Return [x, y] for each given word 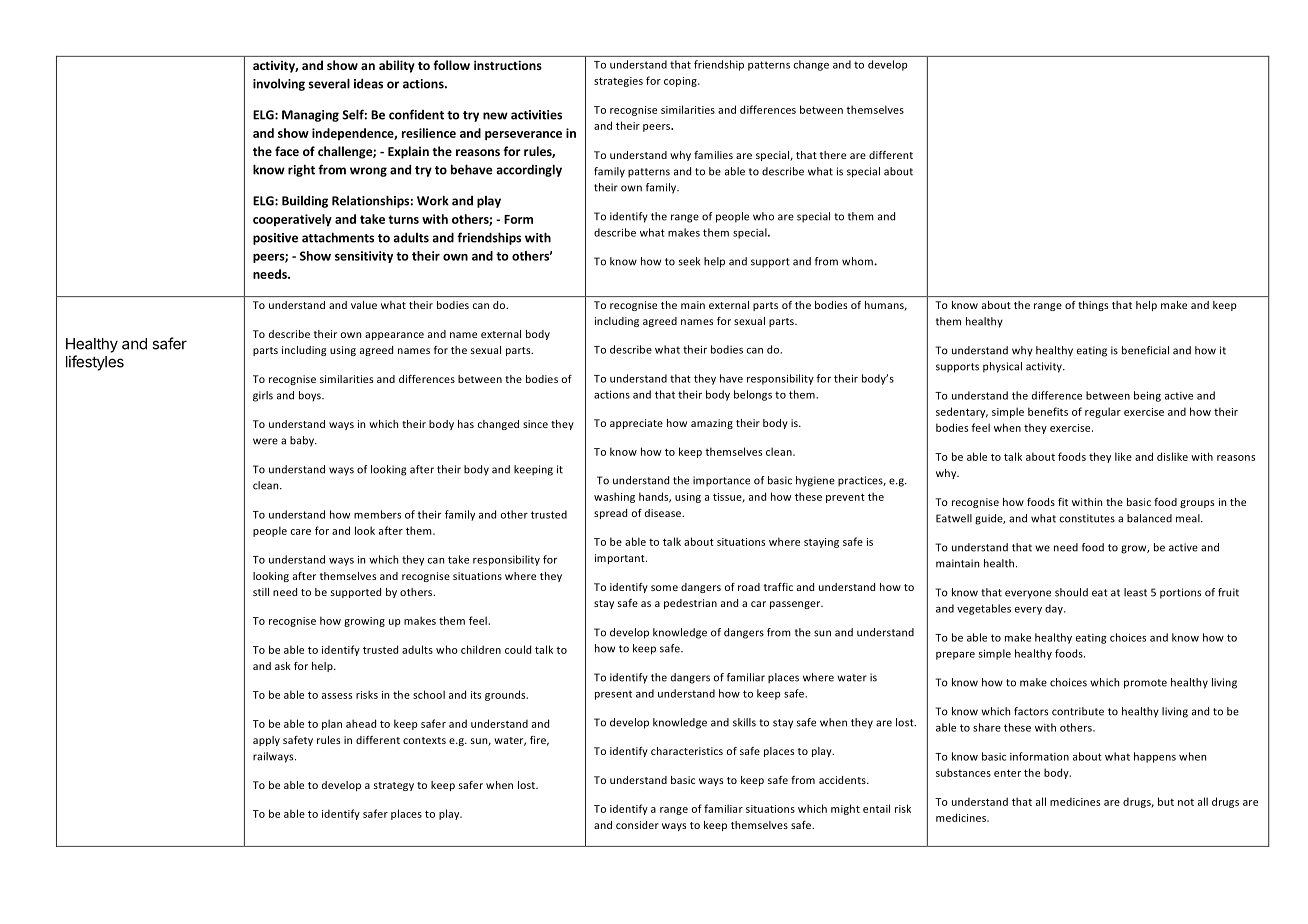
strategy [394, 786]
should [1071, 592]
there [833, 155]
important [621, 559]
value [364, 305]
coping [681, 82]
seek [689, 261]
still [261, 592]
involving [279, 84]
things [1093, 306]
